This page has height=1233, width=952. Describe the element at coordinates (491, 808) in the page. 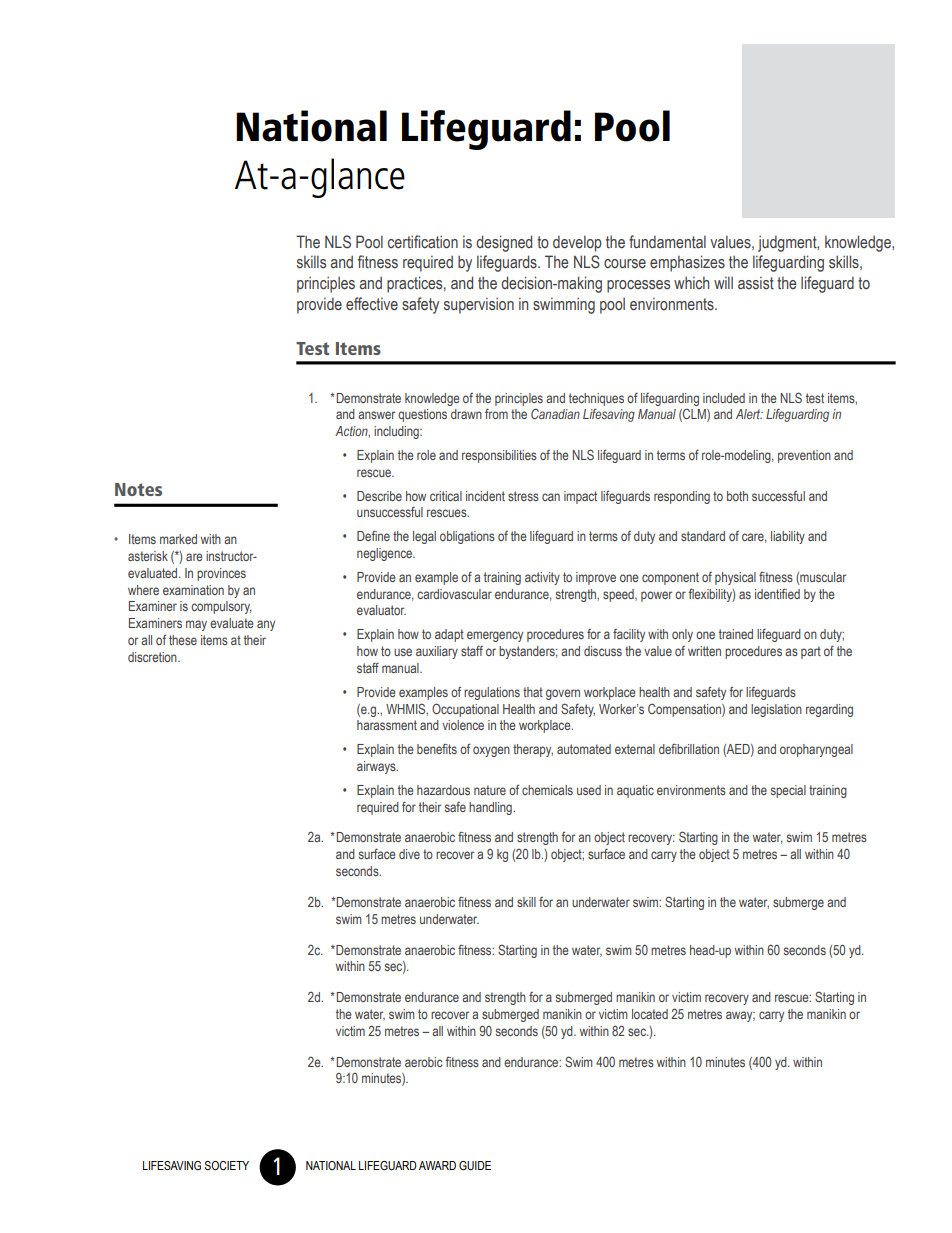

I see `handling` at that location.
